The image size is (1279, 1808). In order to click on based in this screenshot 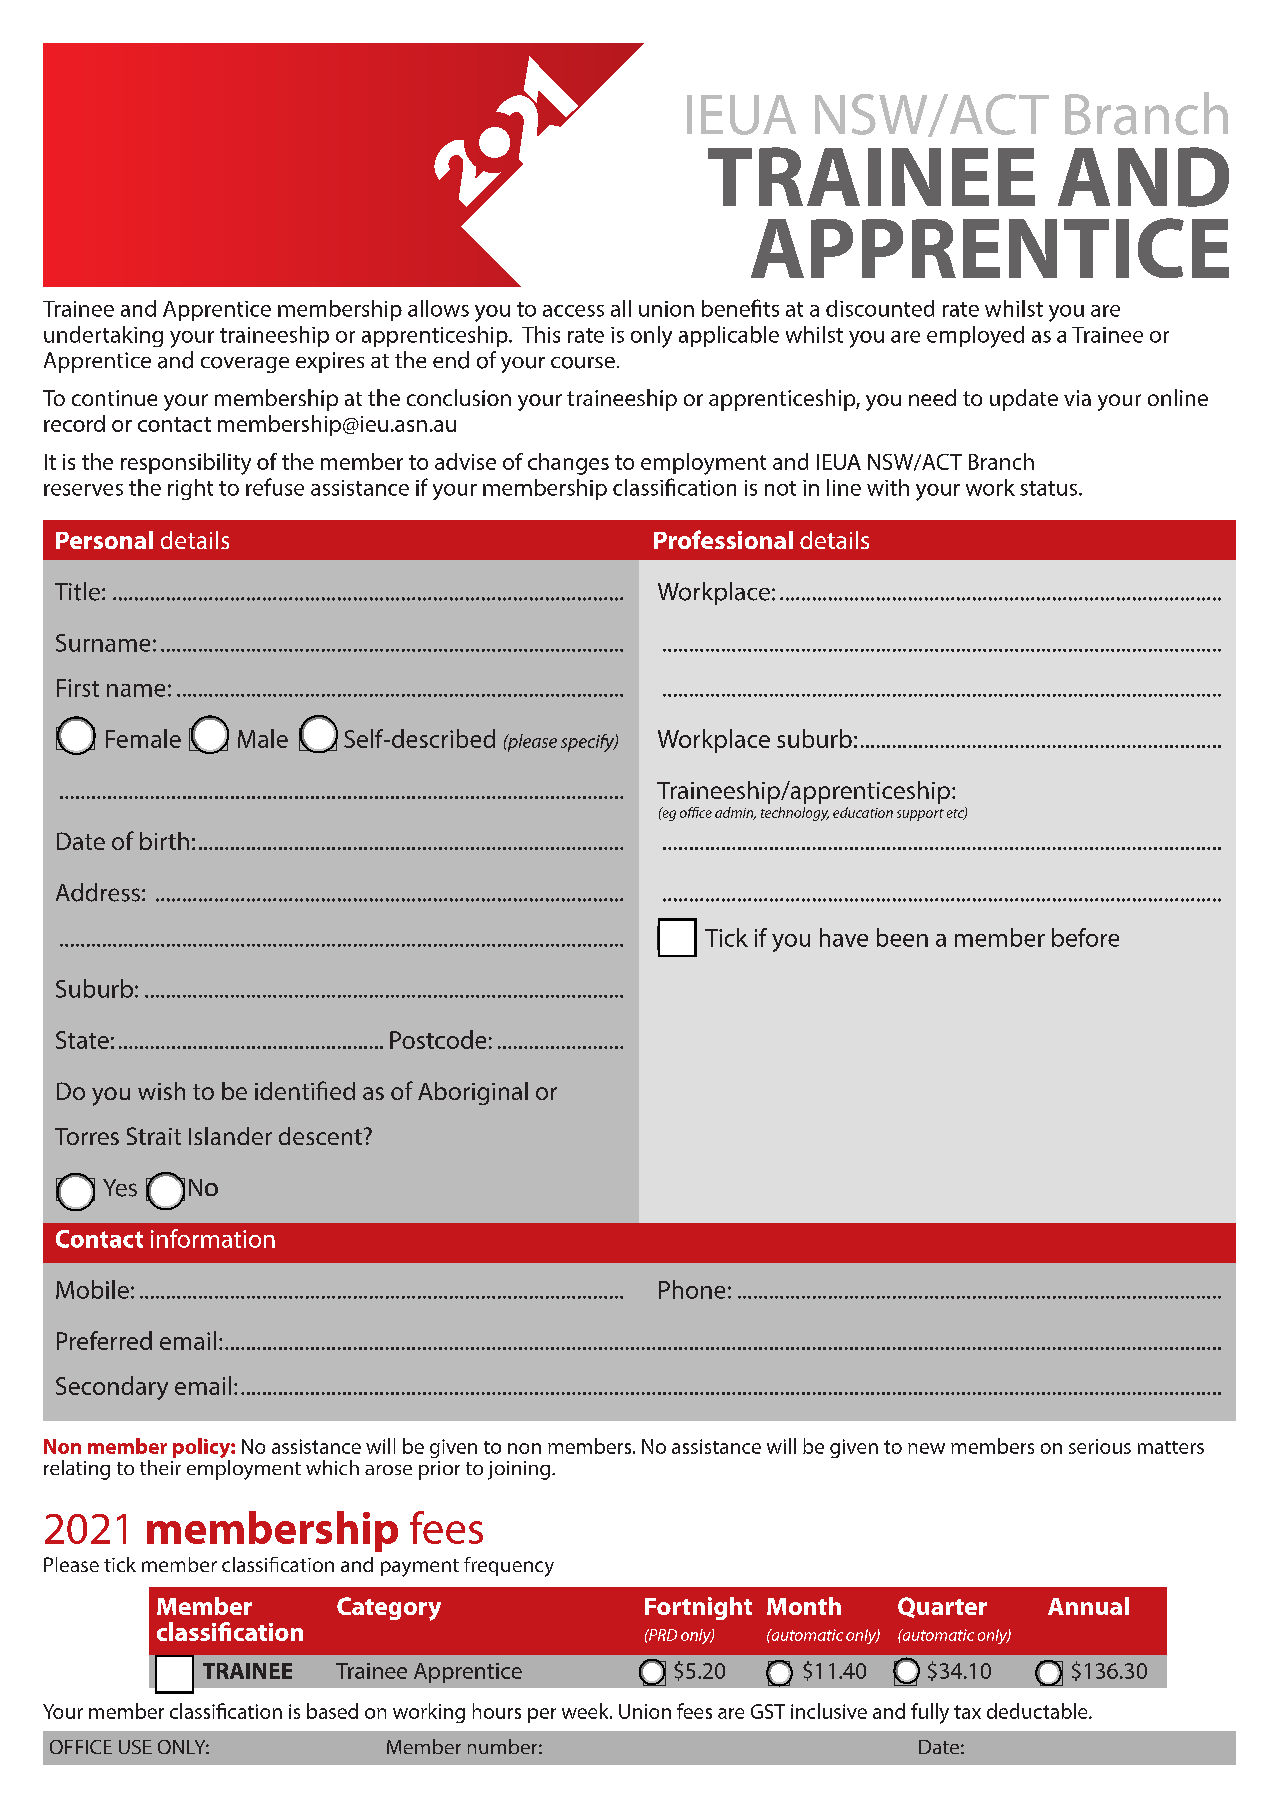, I will do `click(332, 1711)`.
